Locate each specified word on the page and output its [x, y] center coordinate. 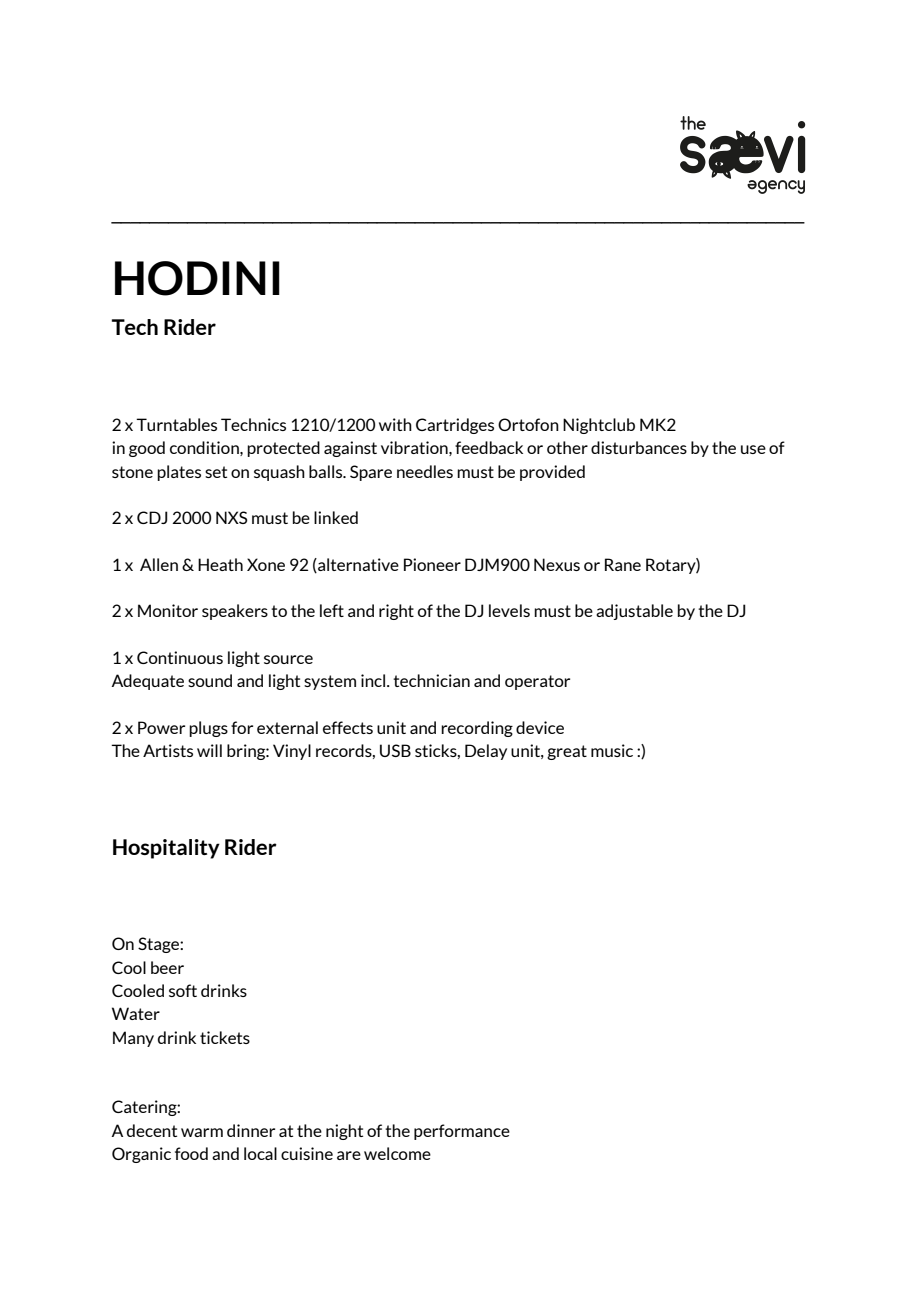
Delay [486, 752]
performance [462, 1132]
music [612, 750]
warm [202, 1132]
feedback [489, 447]
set [216, 472]
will [209, 750]
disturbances [639, 447]
